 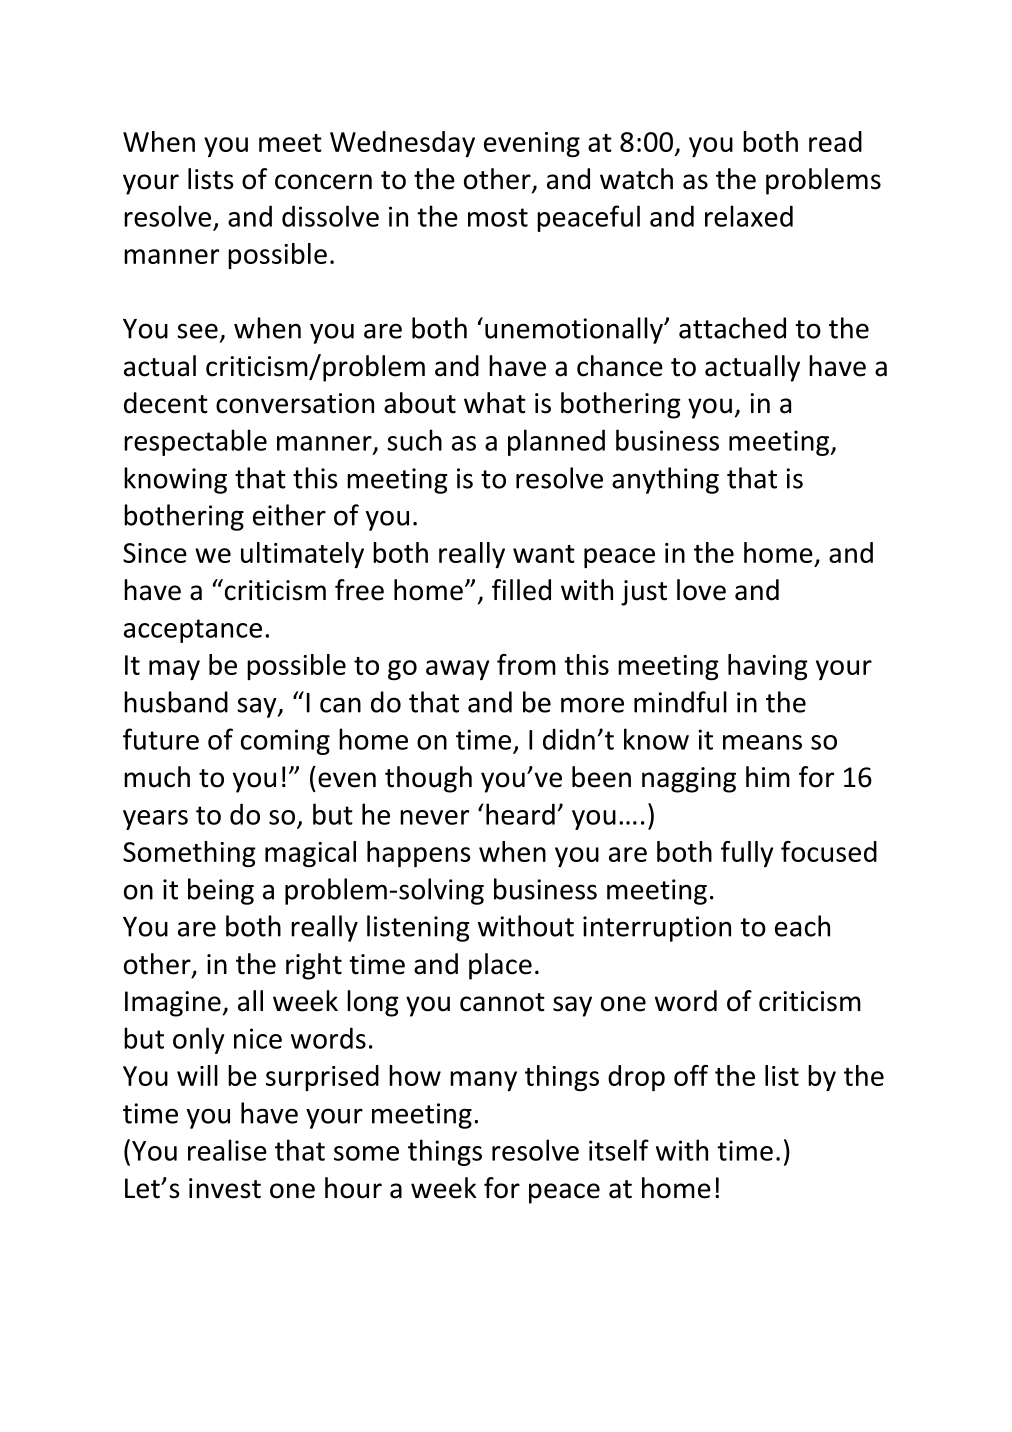 What do you see at coordinates (701, 590) in the screenshot?
I see `love` at bounding box center [701, 590].
